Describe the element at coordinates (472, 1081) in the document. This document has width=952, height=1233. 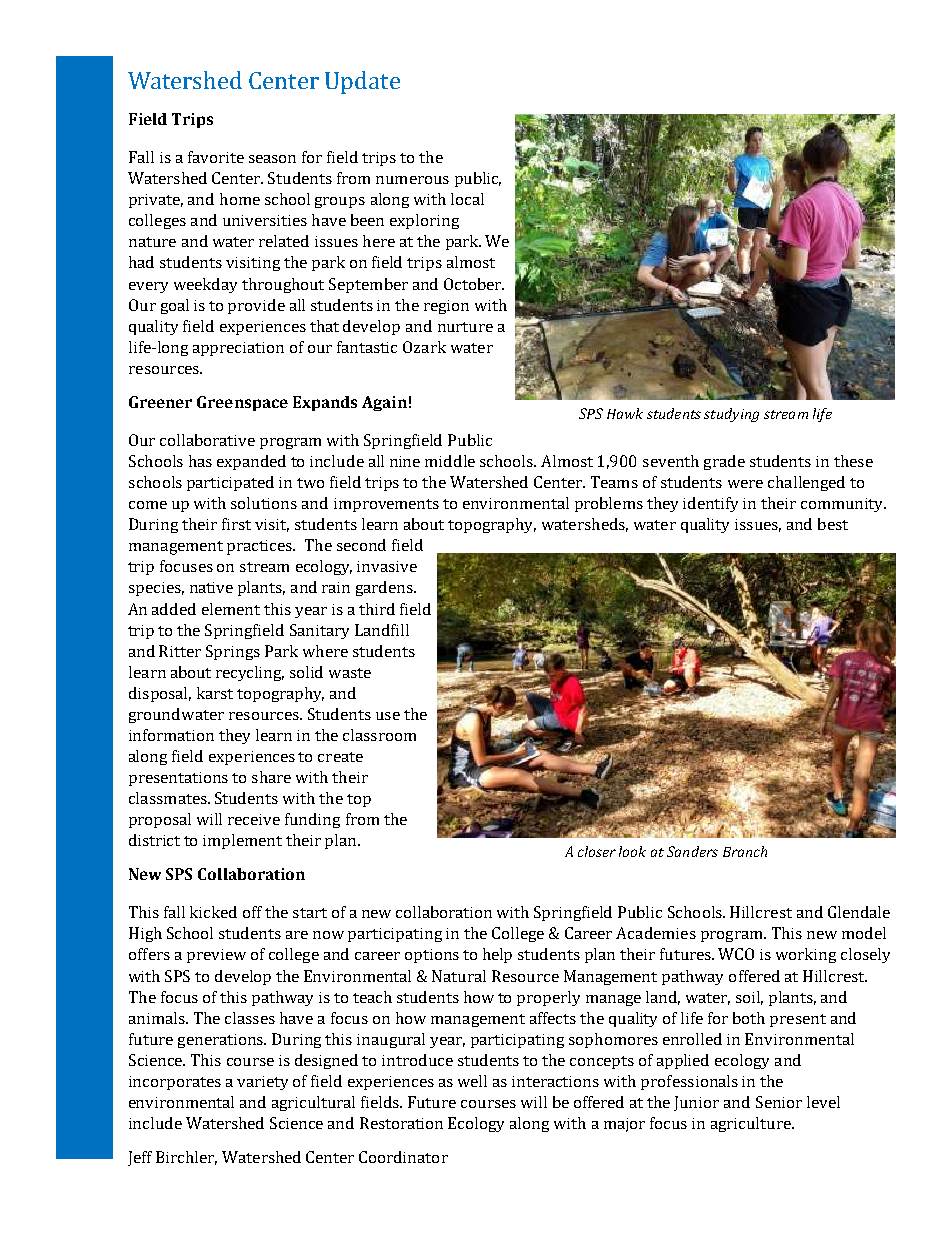
I see `well` at that location.
